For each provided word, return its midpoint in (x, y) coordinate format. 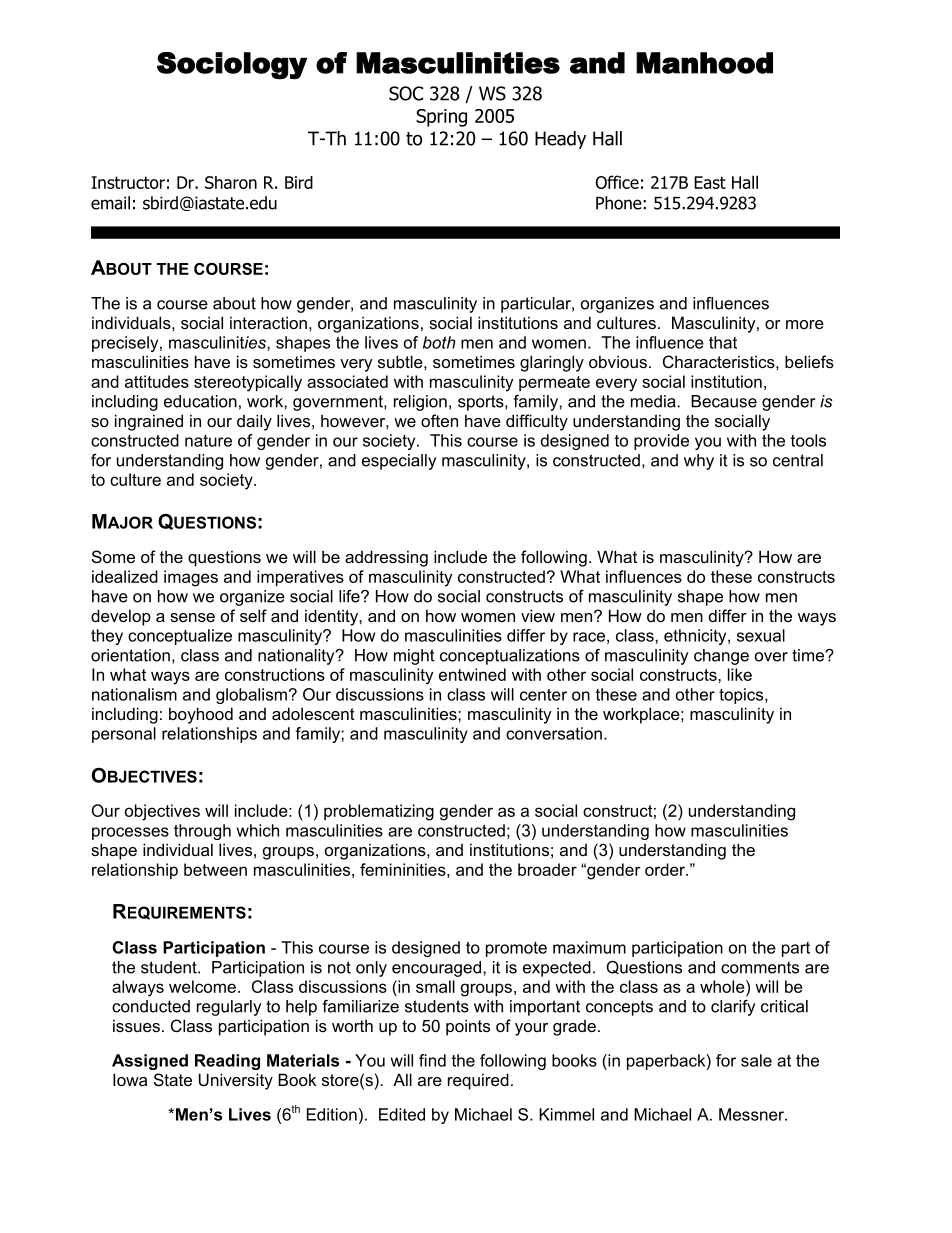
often (439, 420)
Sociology (232, 66)
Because (724, 401)
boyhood (201, 715)
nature (208, 441)
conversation (554, 733)
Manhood (704, 63)
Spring (441, 118)
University (236, 1081)
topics (742, 696)
